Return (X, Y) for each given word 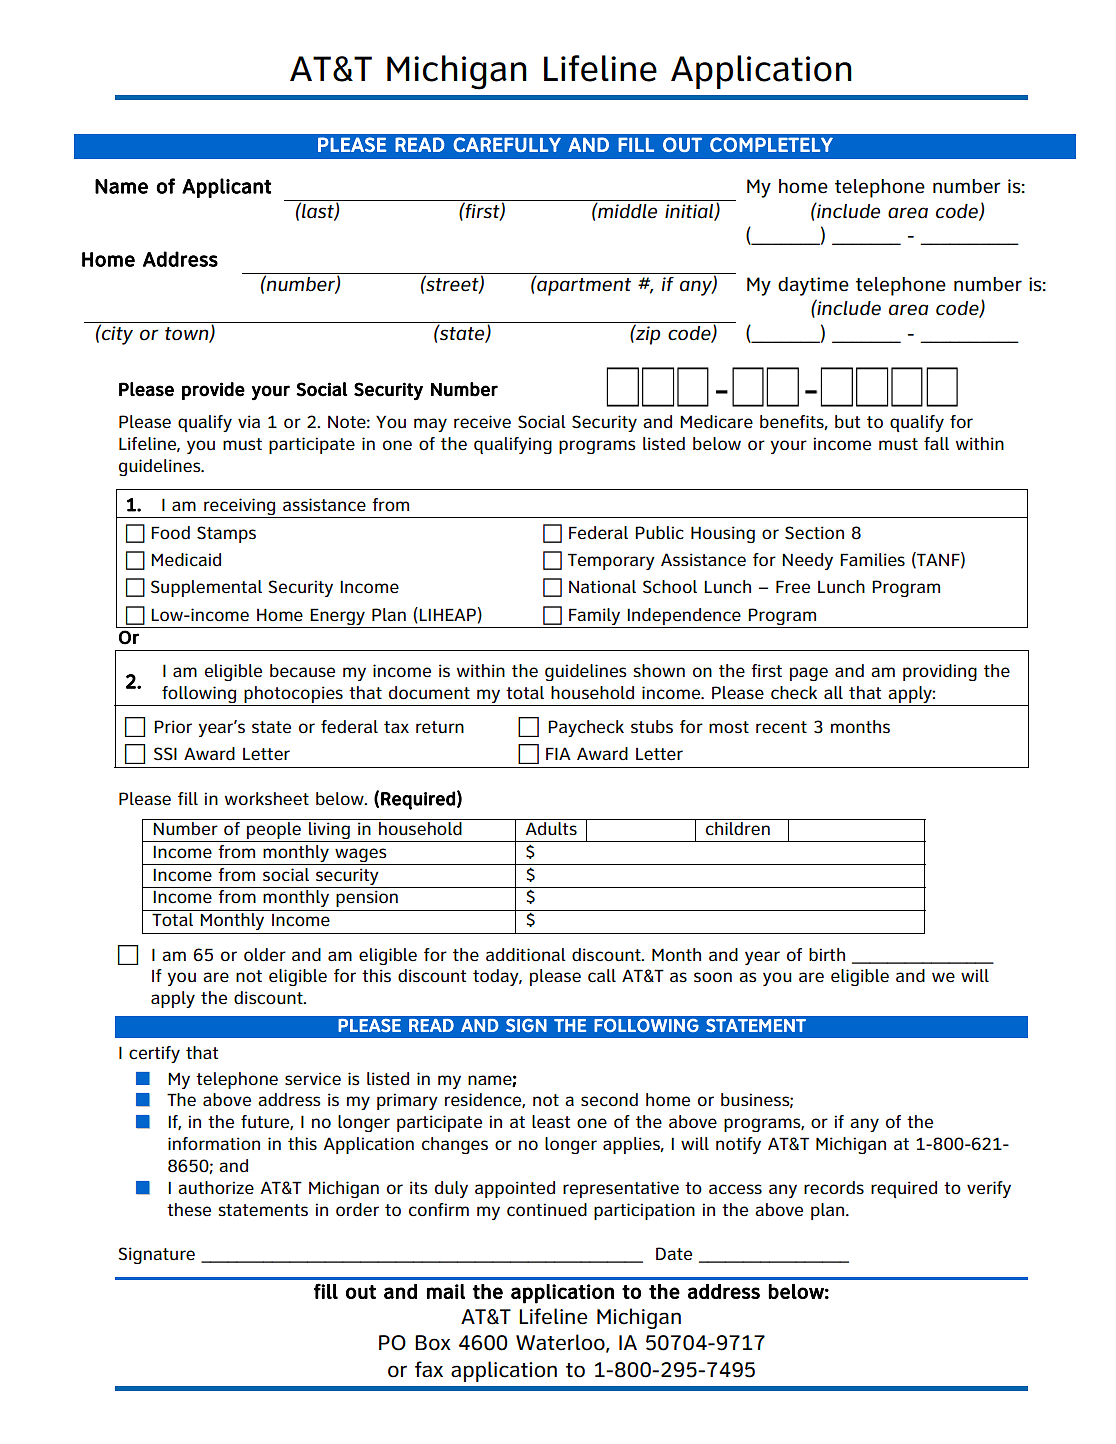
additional (526, 955)
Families (872, 560)
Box (433, 1343)
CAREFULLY (507, 144)
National (602, 587)
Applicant (226, 188)
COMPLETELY (771, 144)
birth (827, 954)
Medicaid (186, 560)
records (834, 1187)
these (189, 1209)
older (265, 955)
